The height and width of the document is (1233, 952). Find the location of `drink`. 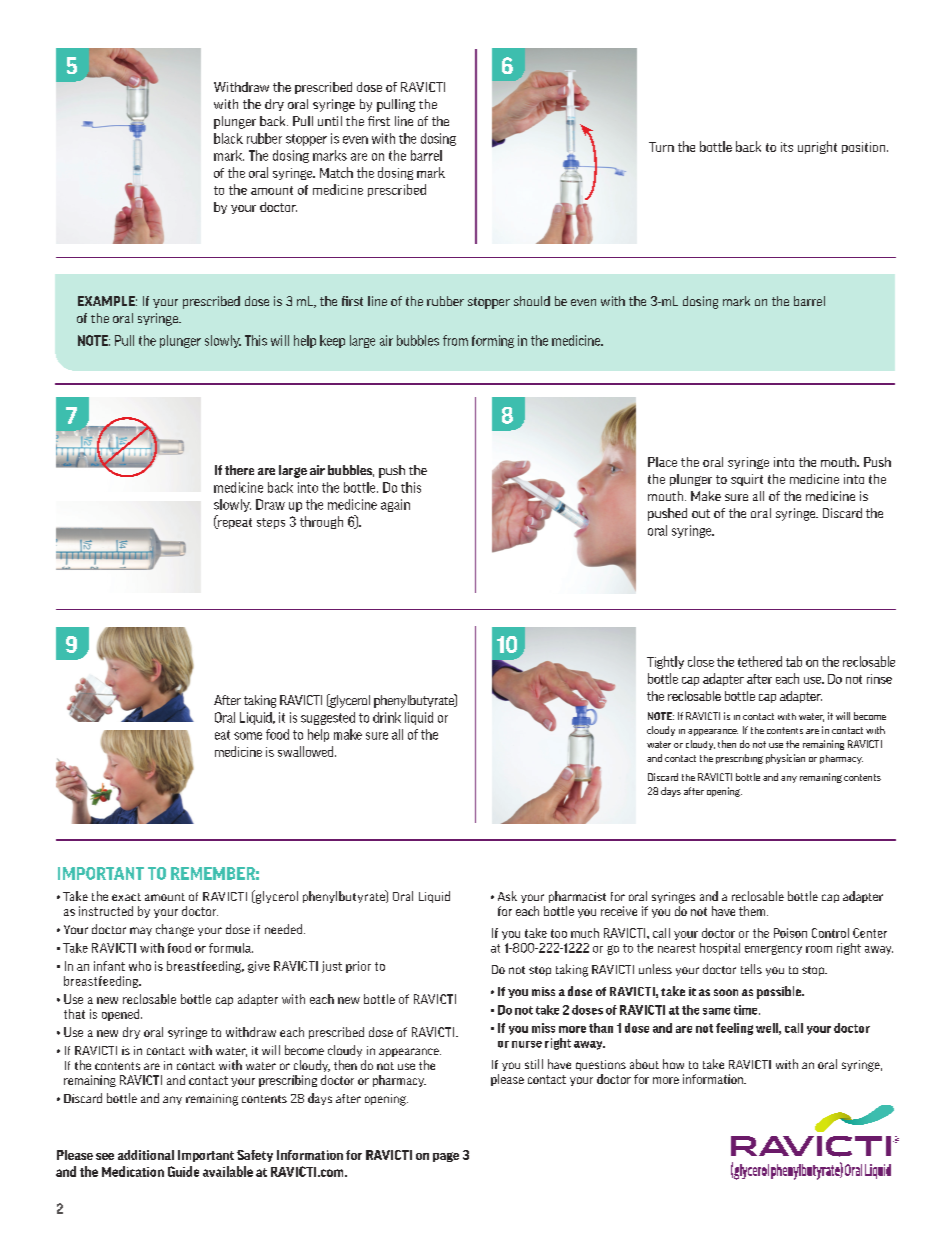

drink is located at coordinates (387, 717).
